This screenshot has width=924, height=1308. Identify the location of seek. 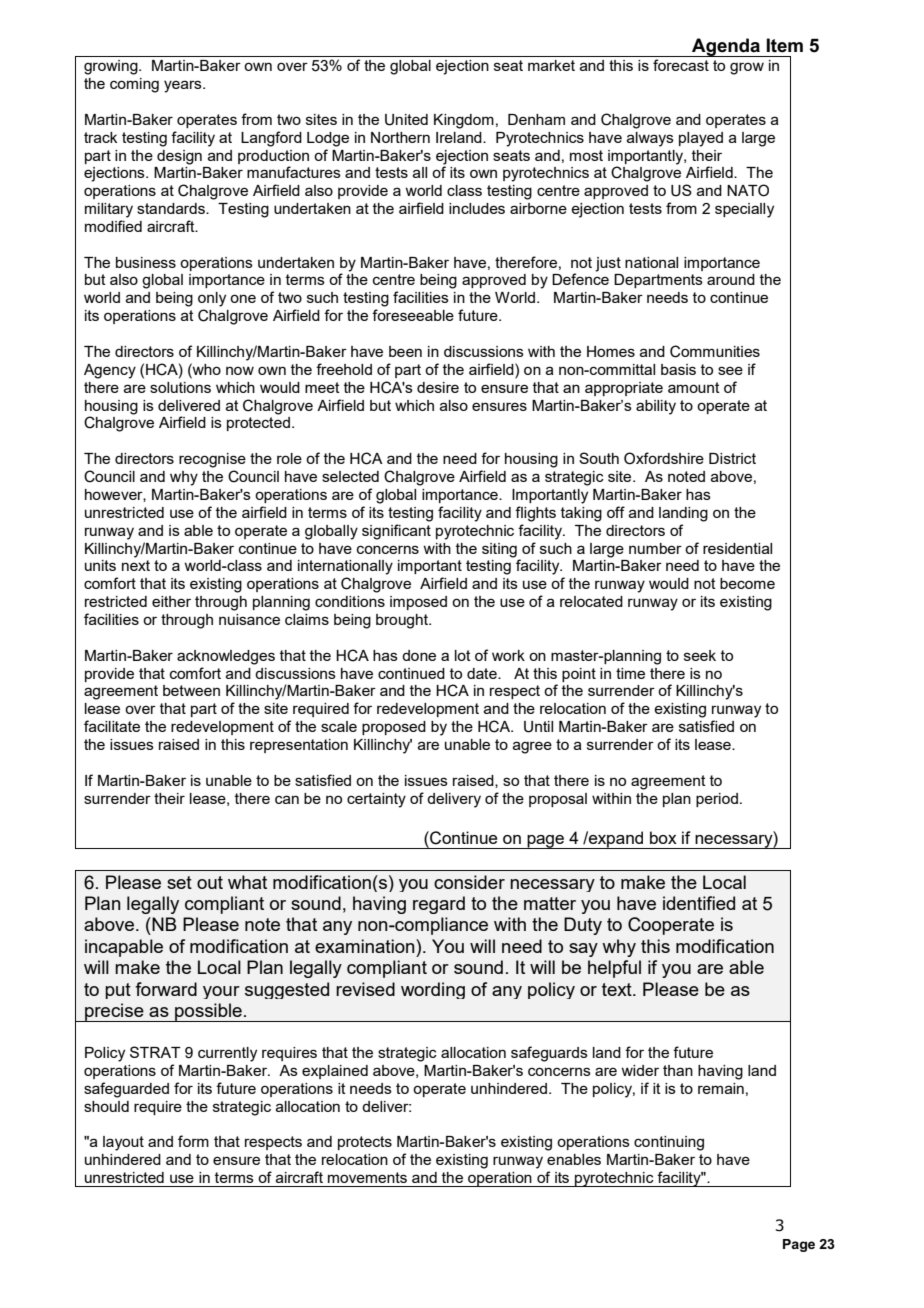
(700, 655).
